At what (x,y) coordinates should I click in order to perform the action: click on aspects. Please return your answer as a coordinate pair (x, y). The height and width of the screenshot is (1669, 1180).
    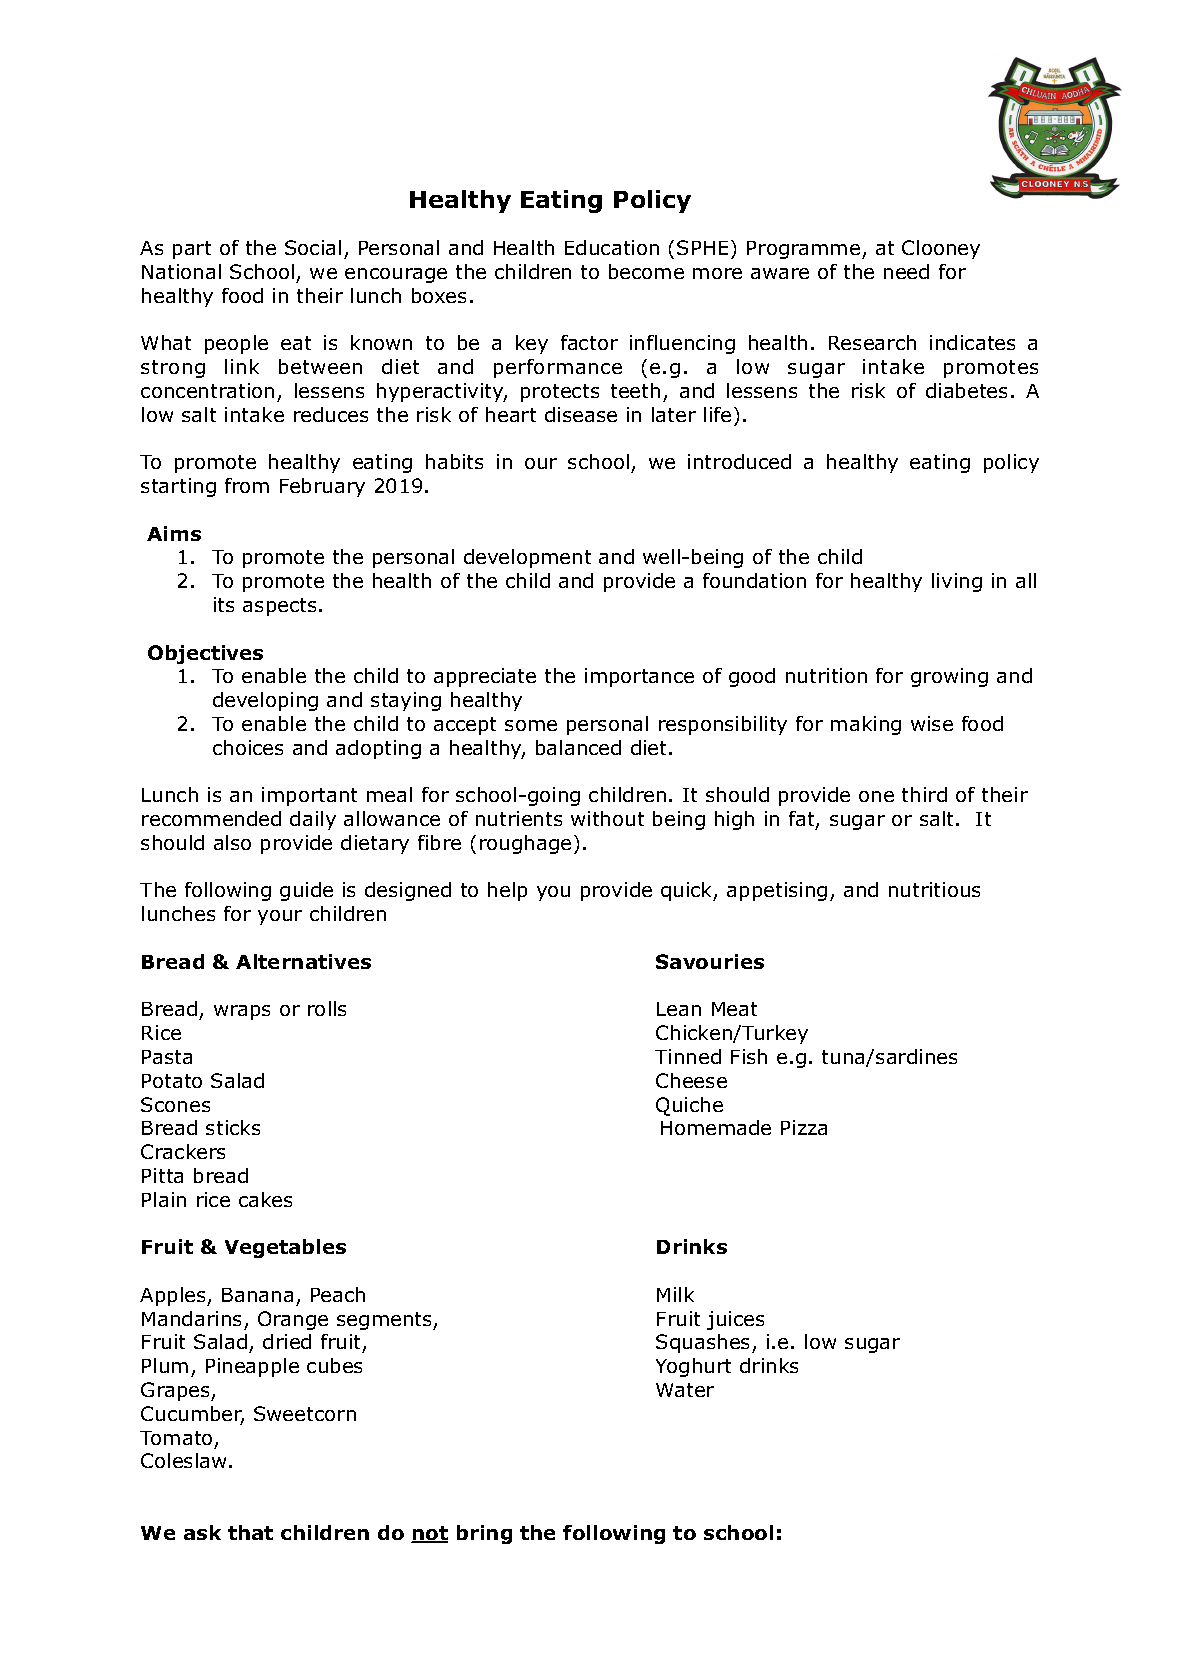
    Looking at the image, I should click on (279, 607).
